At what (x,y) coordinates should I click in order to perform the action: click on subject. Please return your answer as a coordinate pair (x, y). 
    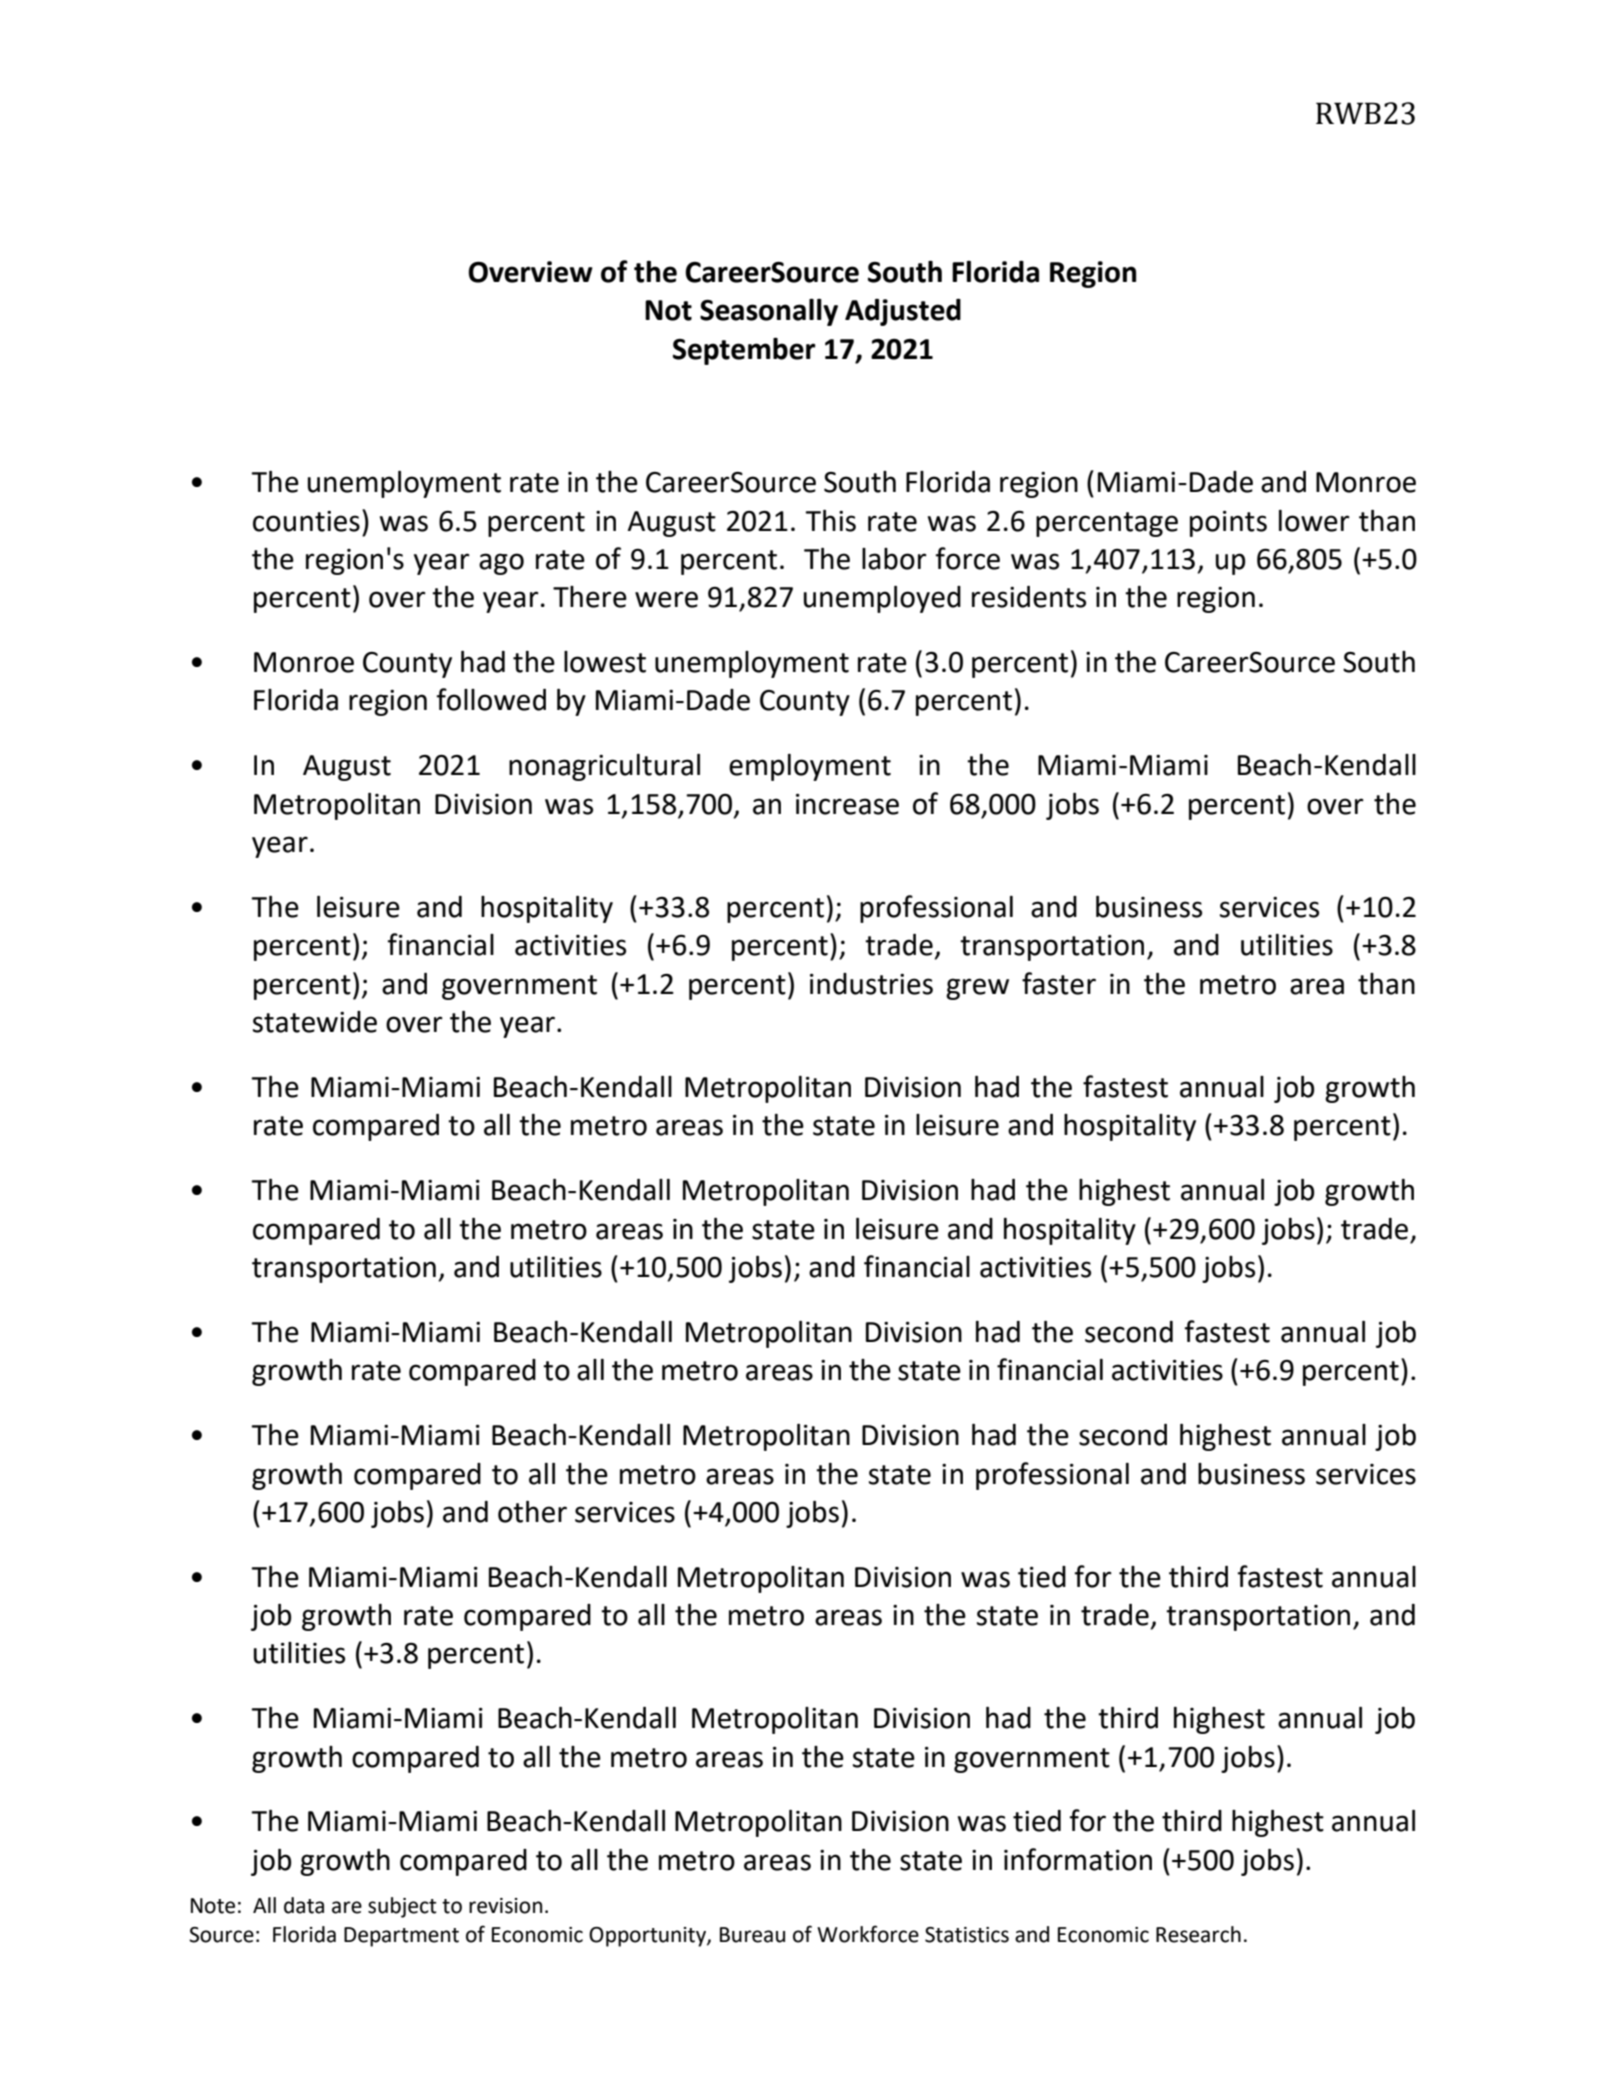
    Looking at the image, I should click on (402, 1907).
